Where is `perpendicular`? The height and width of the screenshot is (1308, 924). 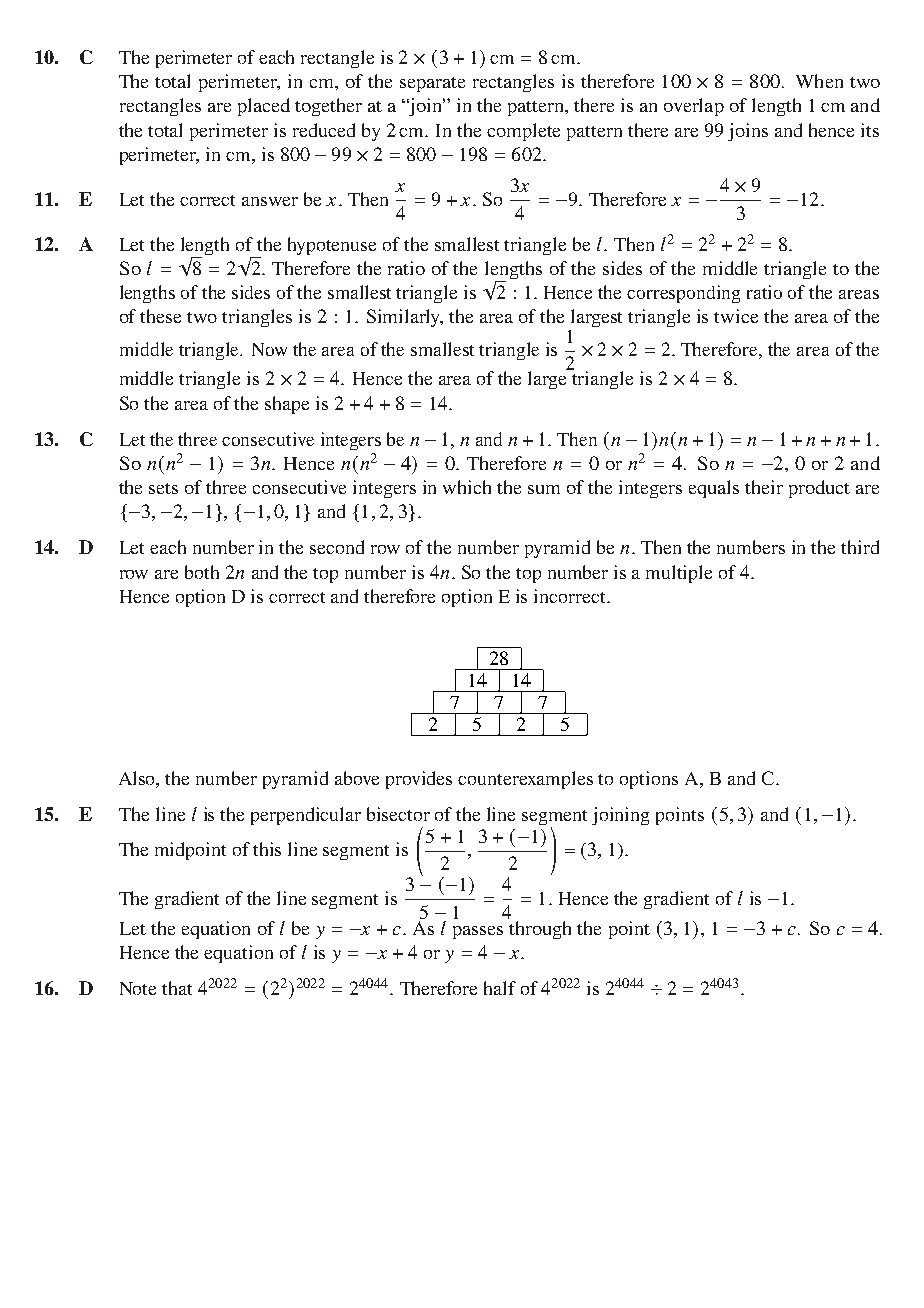 perpendicular is located at coordinates (306, 816).
